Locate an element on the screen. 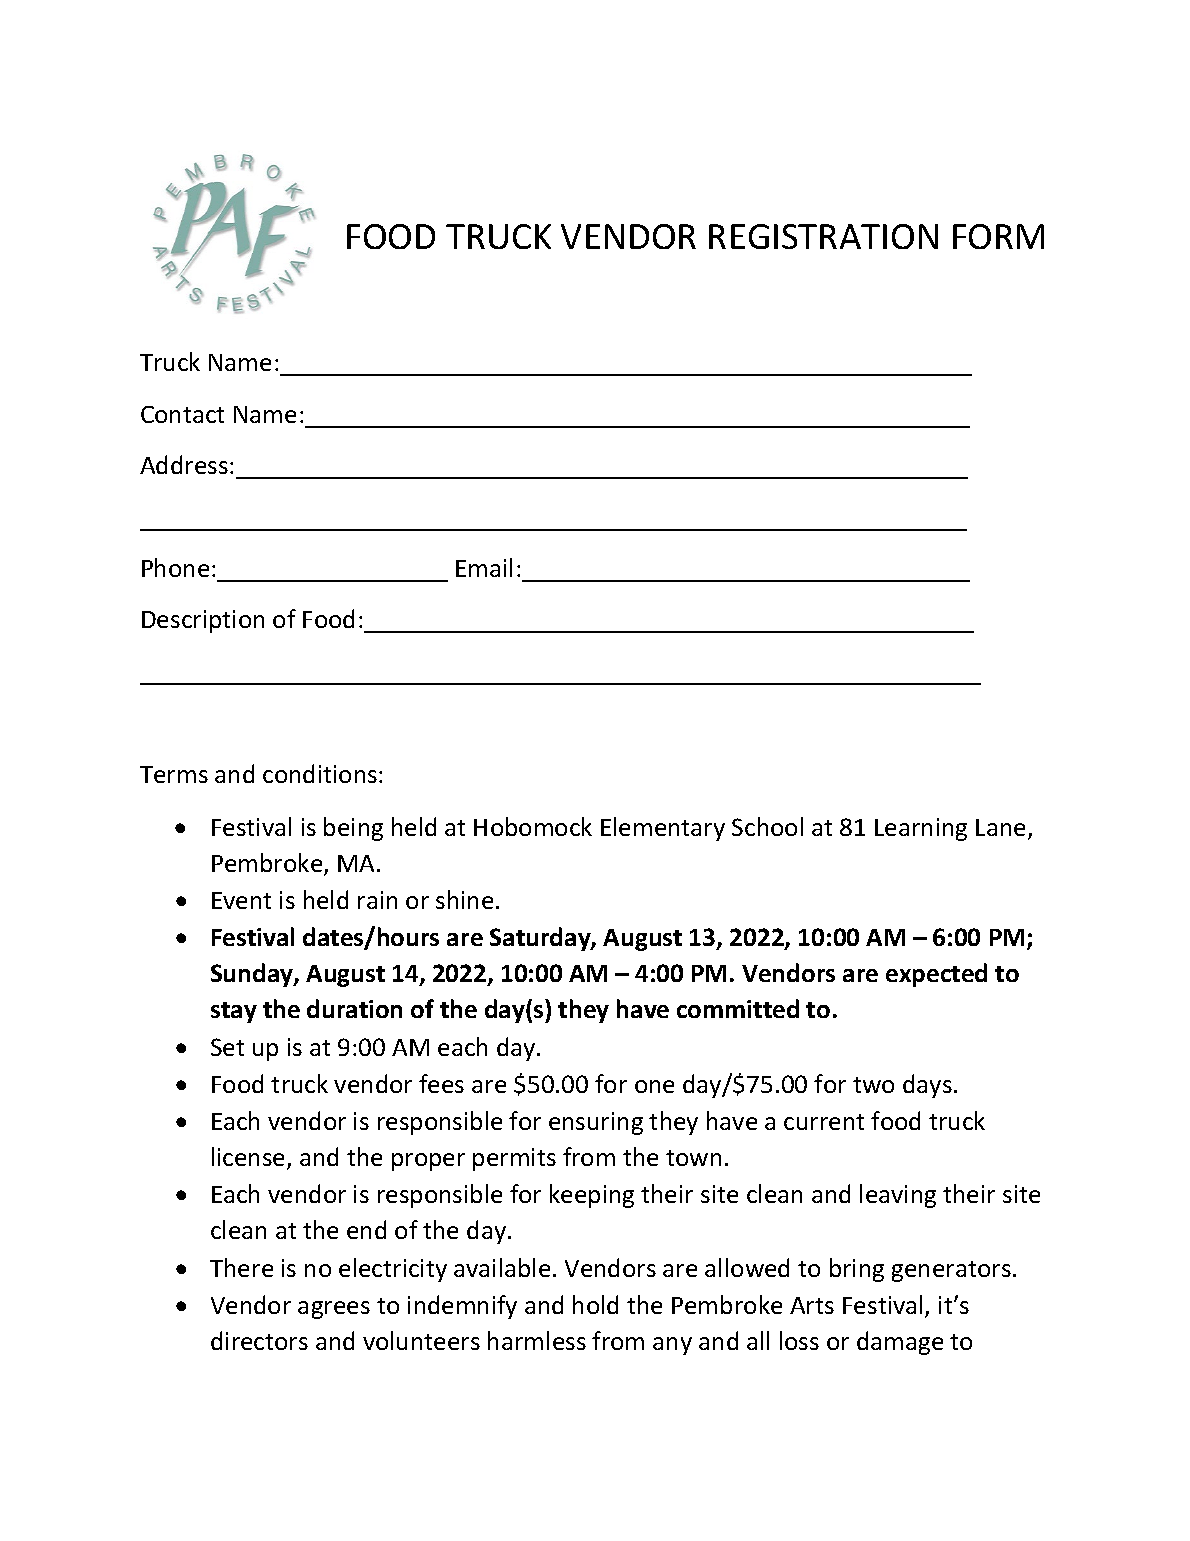  Learning is located at coordinates (921, 829).
